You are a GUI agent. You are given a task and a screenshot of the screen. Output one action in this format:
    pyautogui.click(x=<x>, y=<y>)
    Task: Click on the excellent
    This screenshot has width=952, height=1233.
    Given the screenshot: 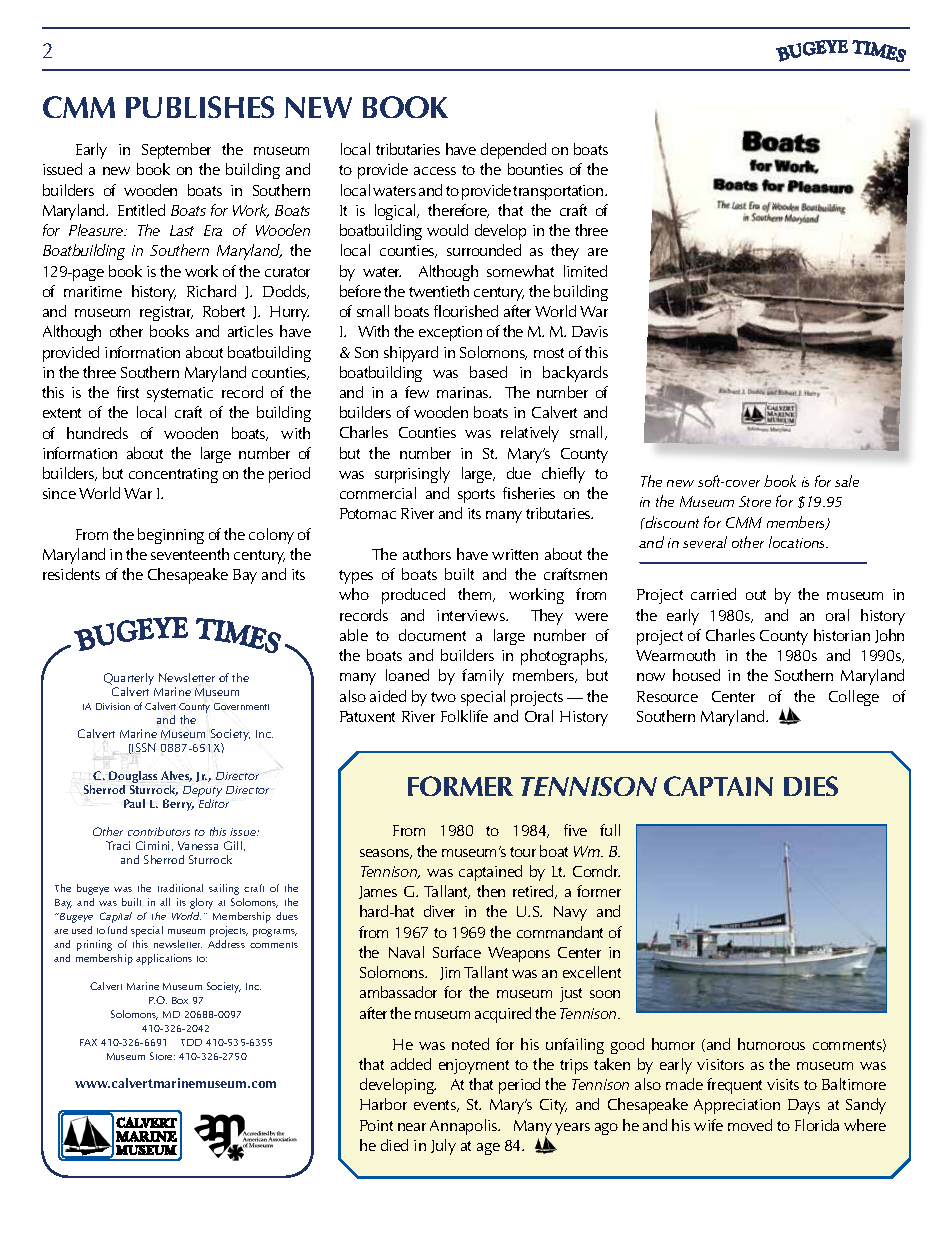 What is the action you would take?
    pyautogui.click(x=592, y=972)
